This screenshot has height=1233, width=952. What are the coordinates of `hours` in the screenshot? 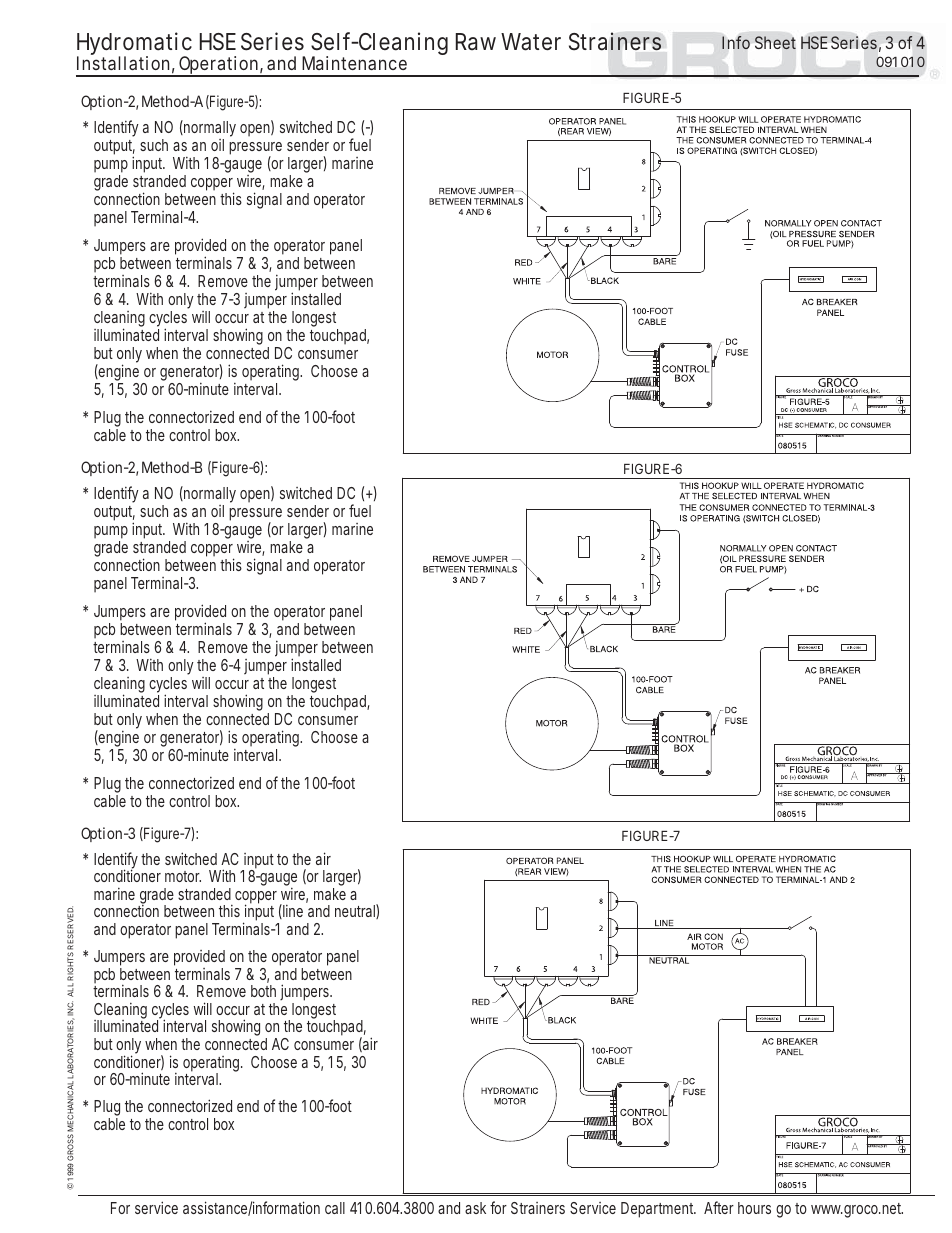 It's located at (754, 1208).
